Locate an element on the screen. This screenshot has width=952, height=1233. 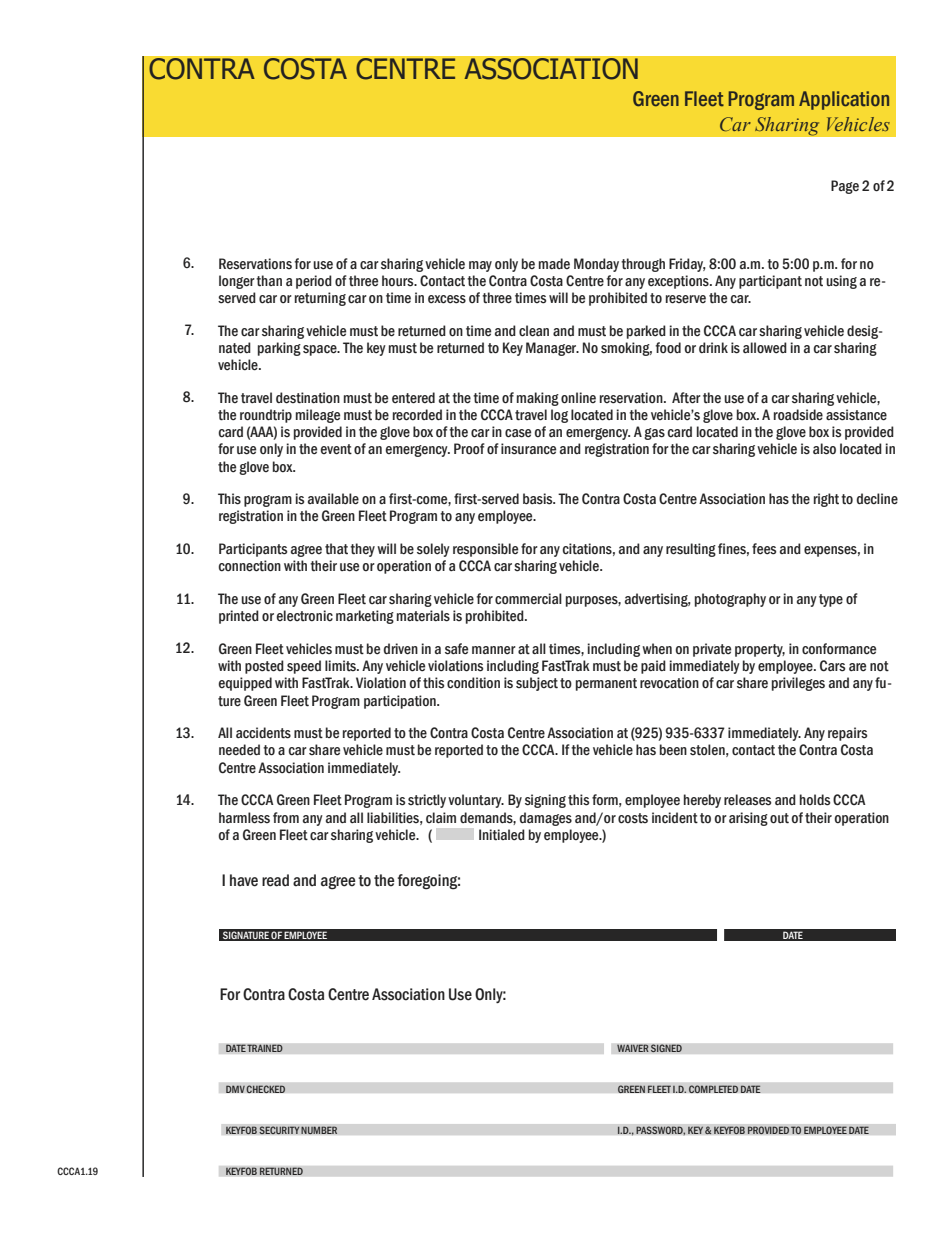
made is located at coordinates (554, 263).
